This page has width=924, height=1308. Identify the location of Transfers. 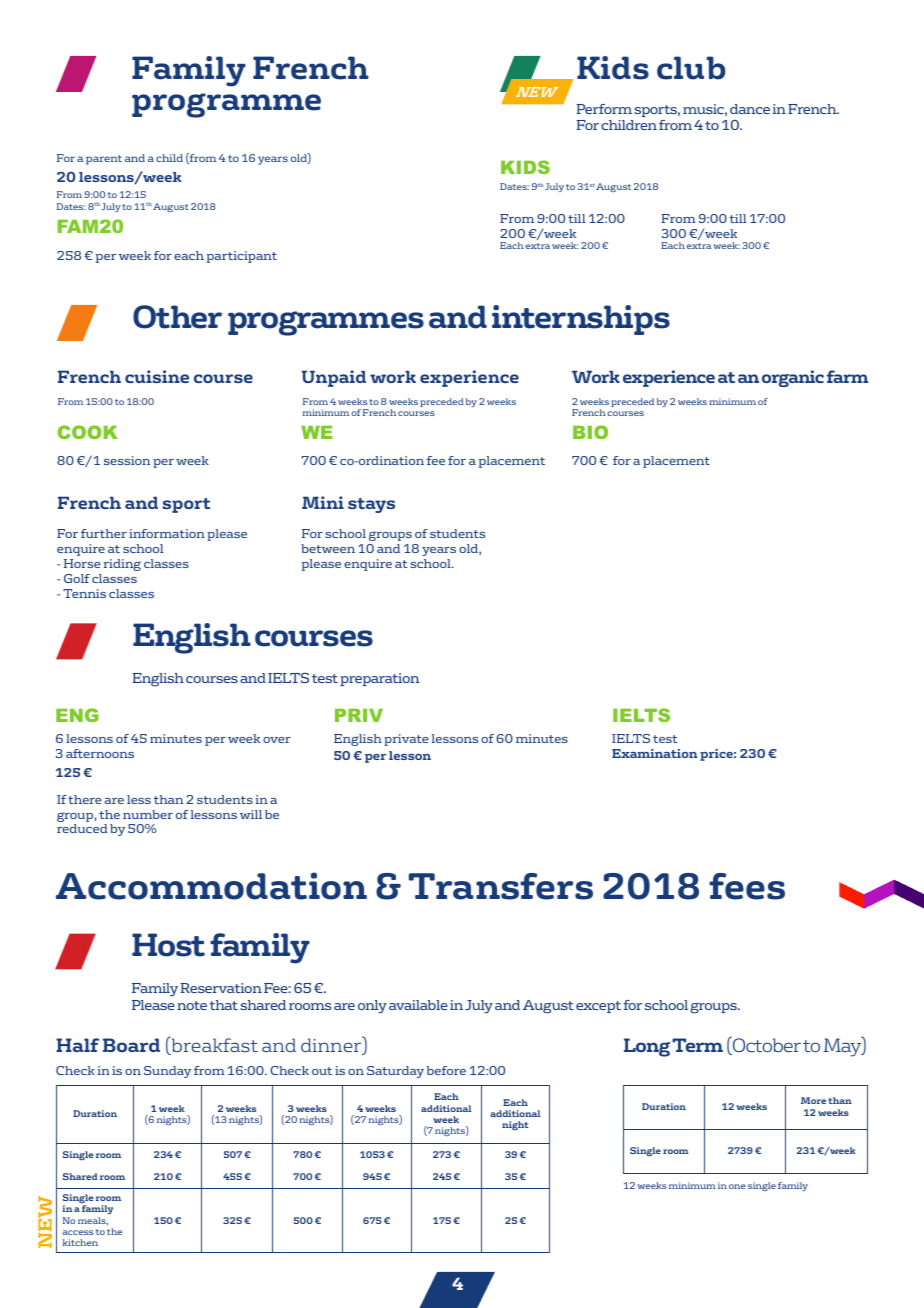
(501, 886).
